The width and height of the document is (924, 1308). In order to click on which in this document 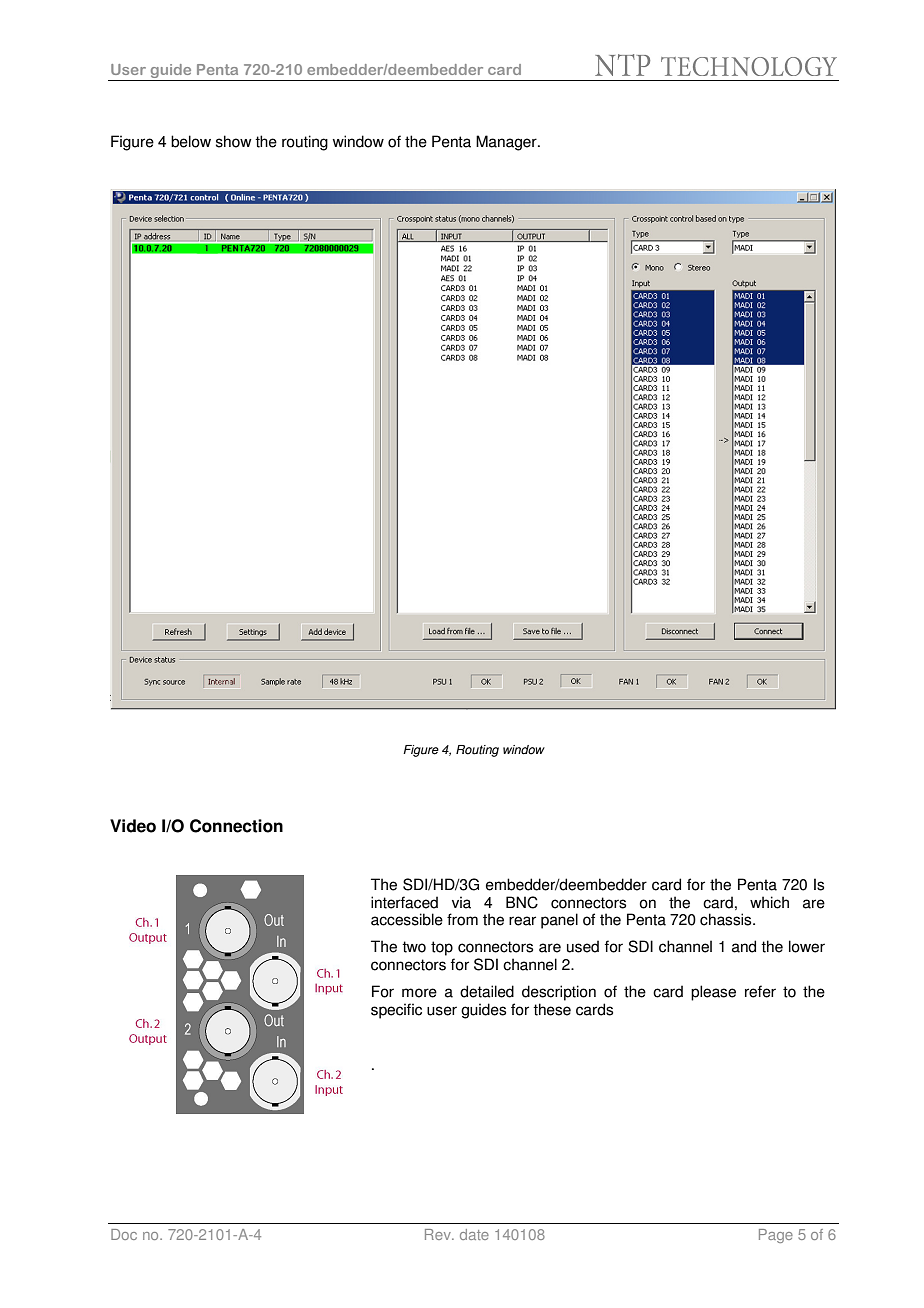, I will do `click(769, 902)`.
